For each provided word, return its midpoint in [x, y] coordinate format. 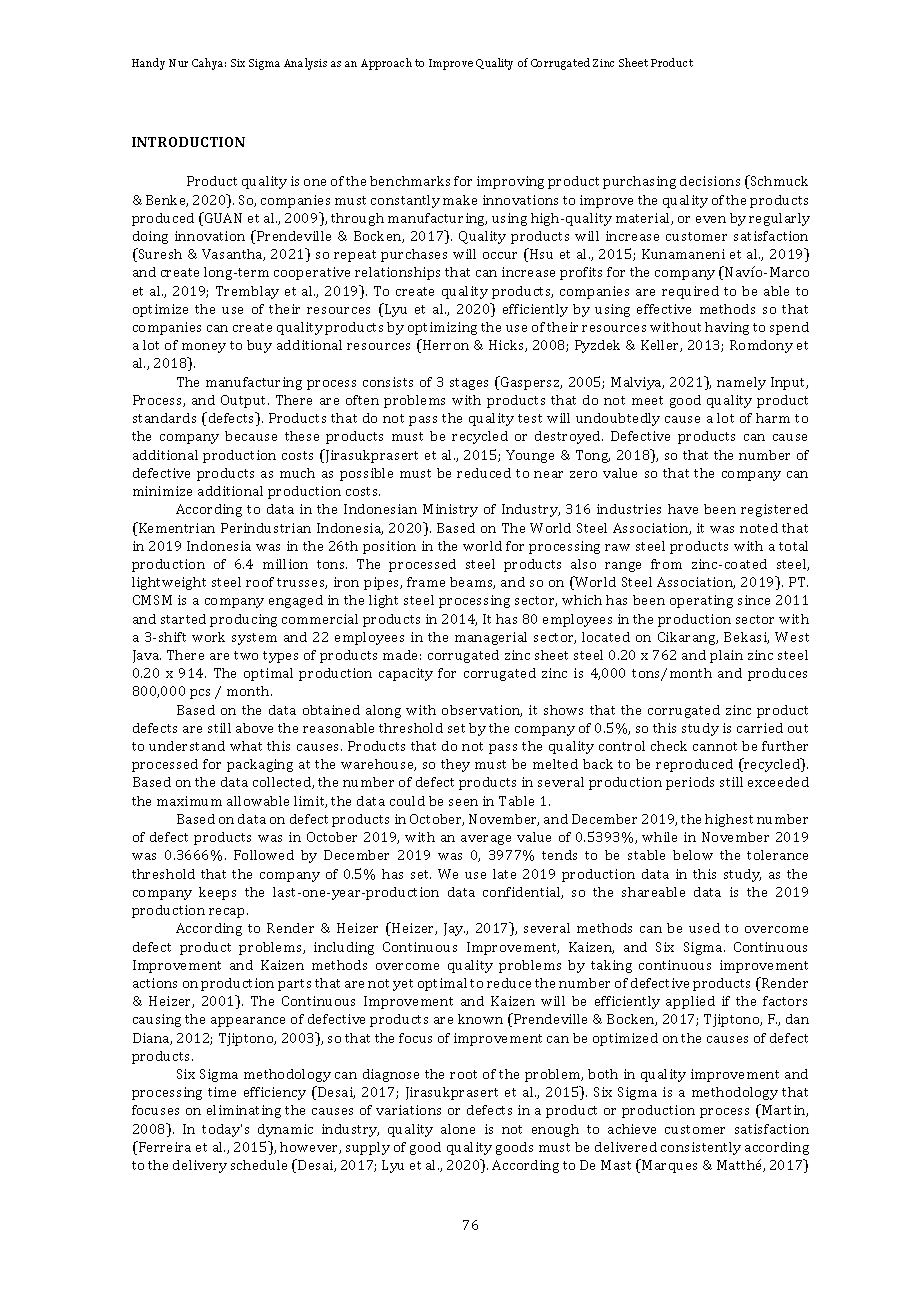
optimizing [442, 328]
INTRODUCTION [188, 142]
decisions [710, 181]
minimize [162, 491]
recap [228, 913]
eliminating [244, 1111]
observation [482, 711]
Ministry [450, 510]
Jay [454, 929]
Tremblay [247, 292]
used [704, 928]
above [254, 728]
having [727, 328]
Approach [386, 64]
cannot [715, 746]
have [683, 509]
